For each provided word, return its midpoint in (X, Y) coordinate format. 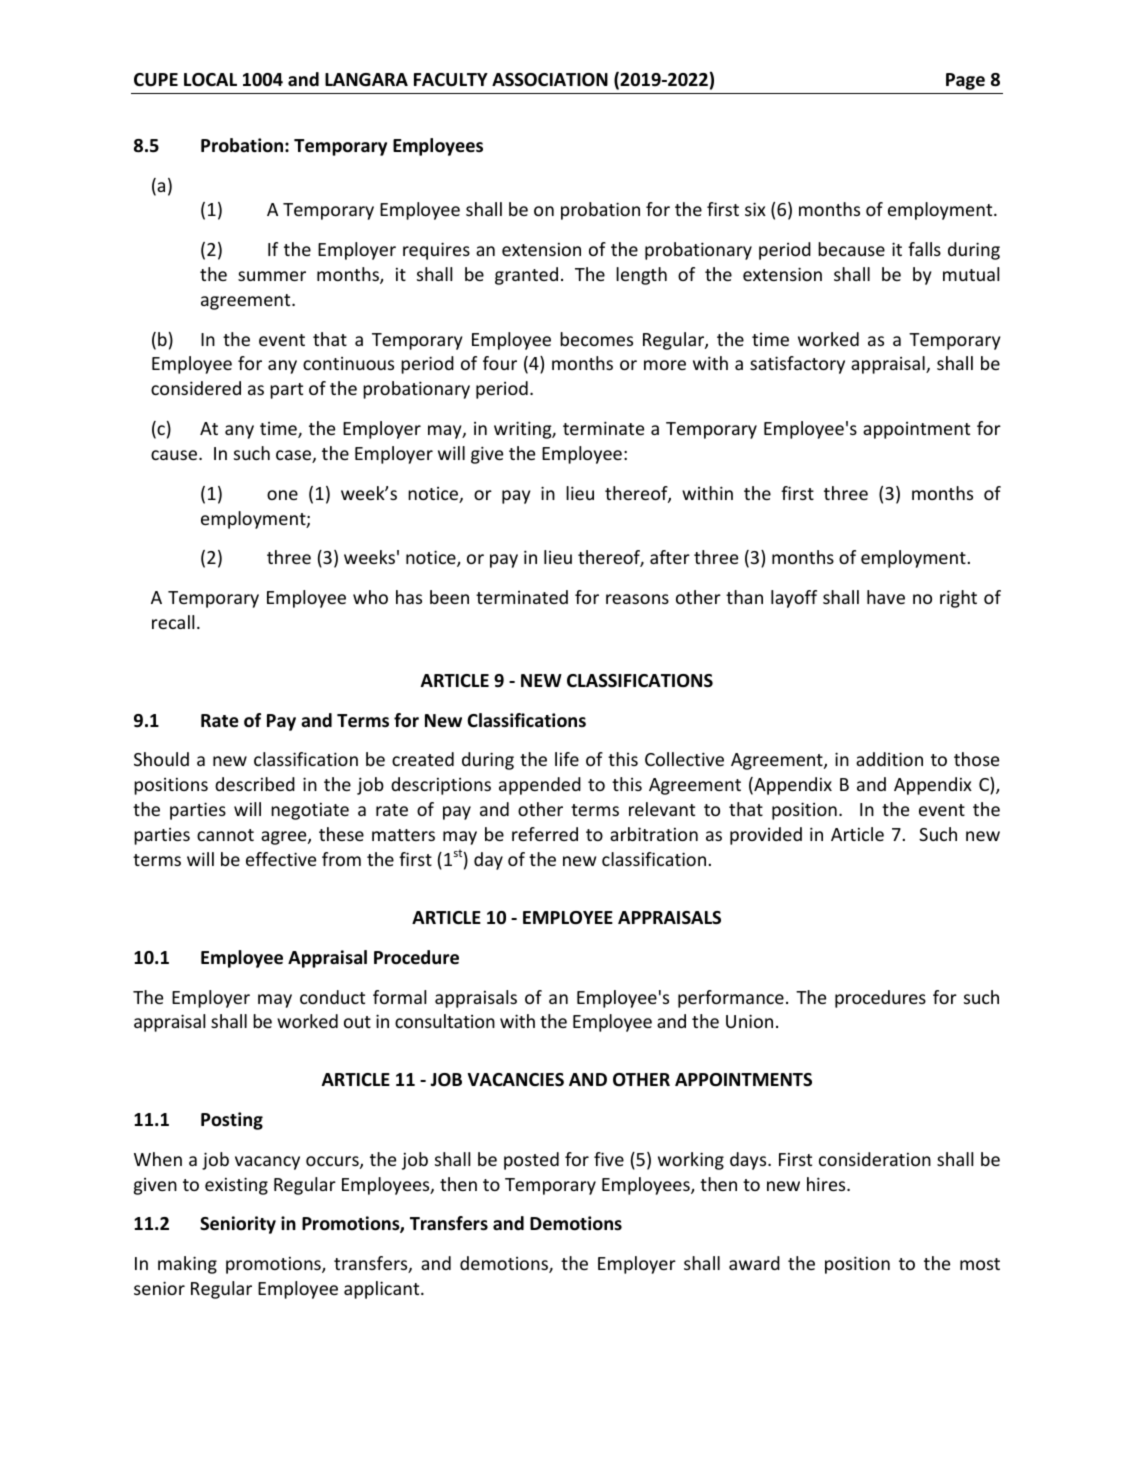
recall (173, 622)
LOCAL (210, 80)
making (187, 1265)
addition (889, 759)
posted (531, 1161)
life (567, 759)
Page (965, 81)
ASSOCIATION (550, 80)
